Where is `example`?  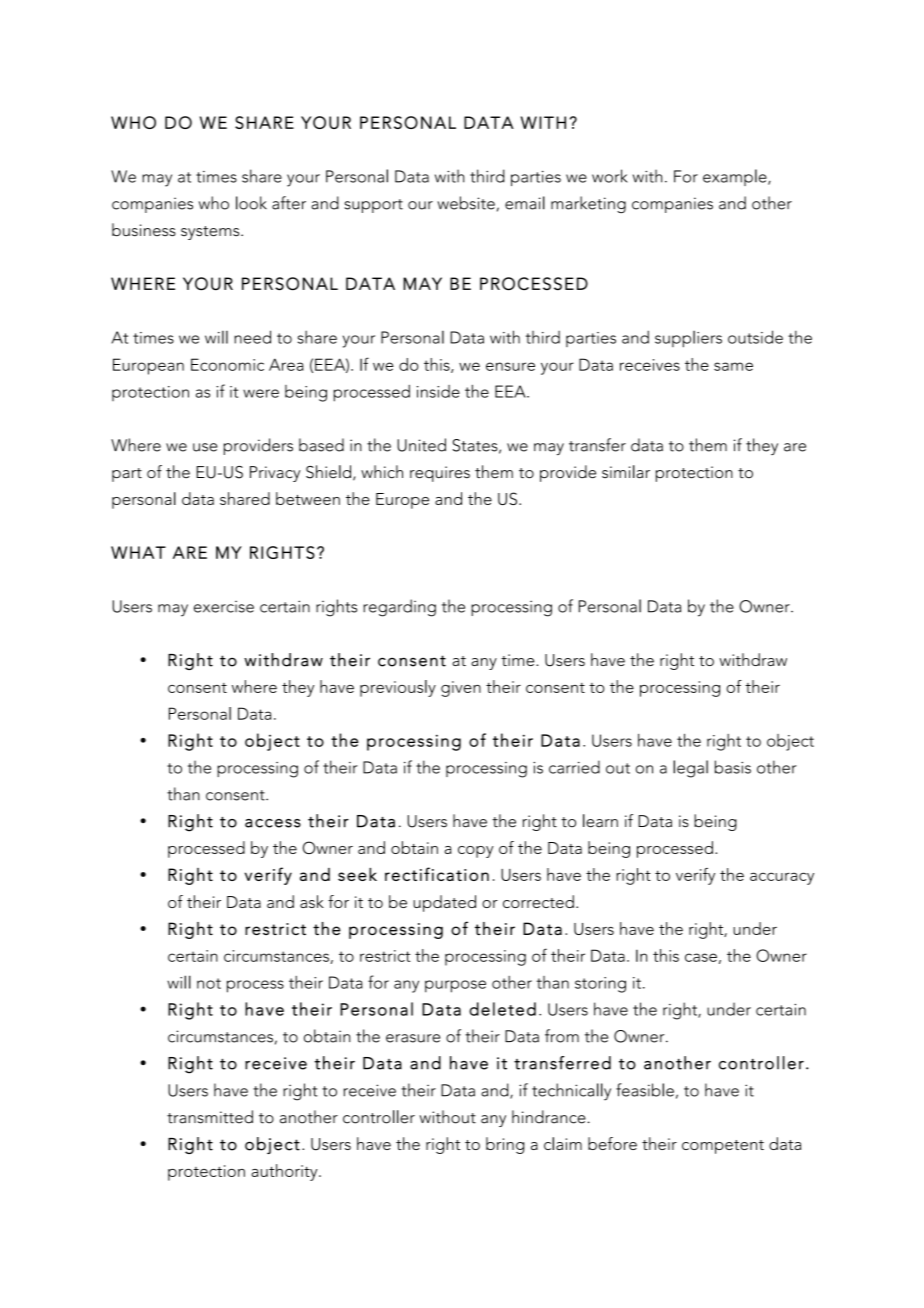 example is located at coordinates (736, 177).
